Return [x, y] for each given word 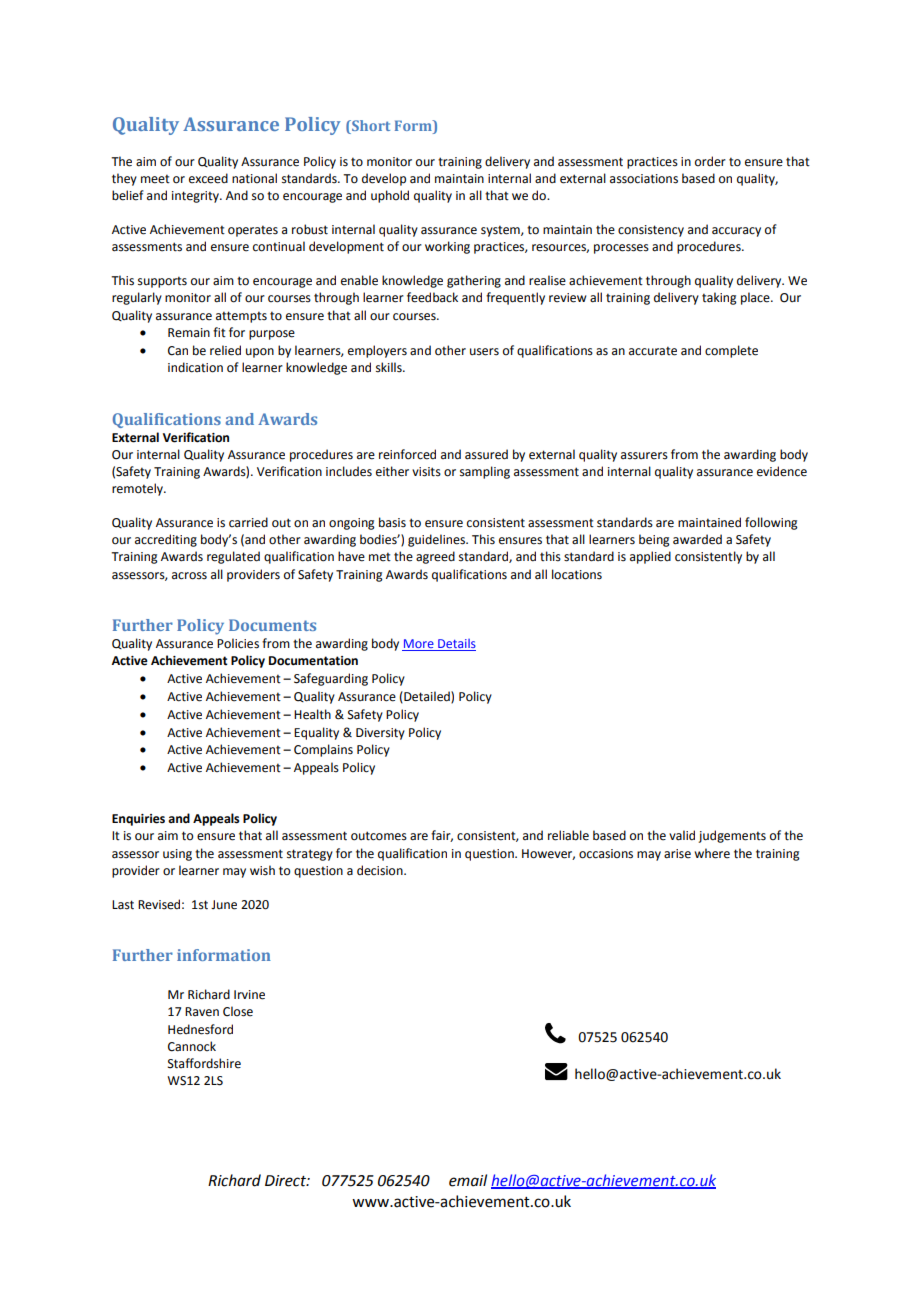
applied [650, 557]
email [468, 1180]
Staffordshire [204, 1063]
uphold [390, 196]
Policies [238, 643]
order [710, 161]
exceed [208, 178]
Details [456, 645]
